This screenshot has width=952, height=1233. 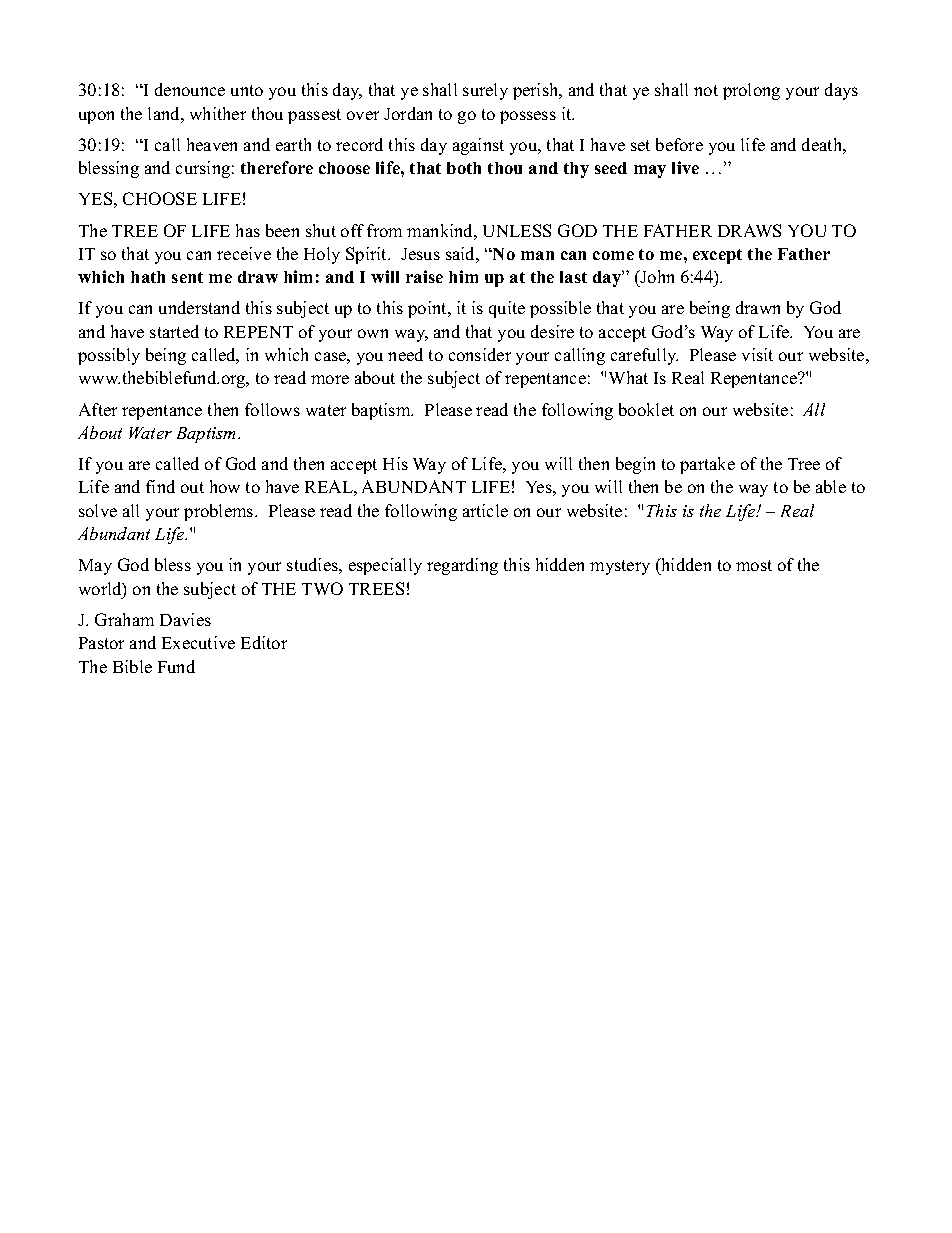 What do you see at coordinates (462, 566) in the screenshot?
I see `regarding` at bounding box center [462, 566].
